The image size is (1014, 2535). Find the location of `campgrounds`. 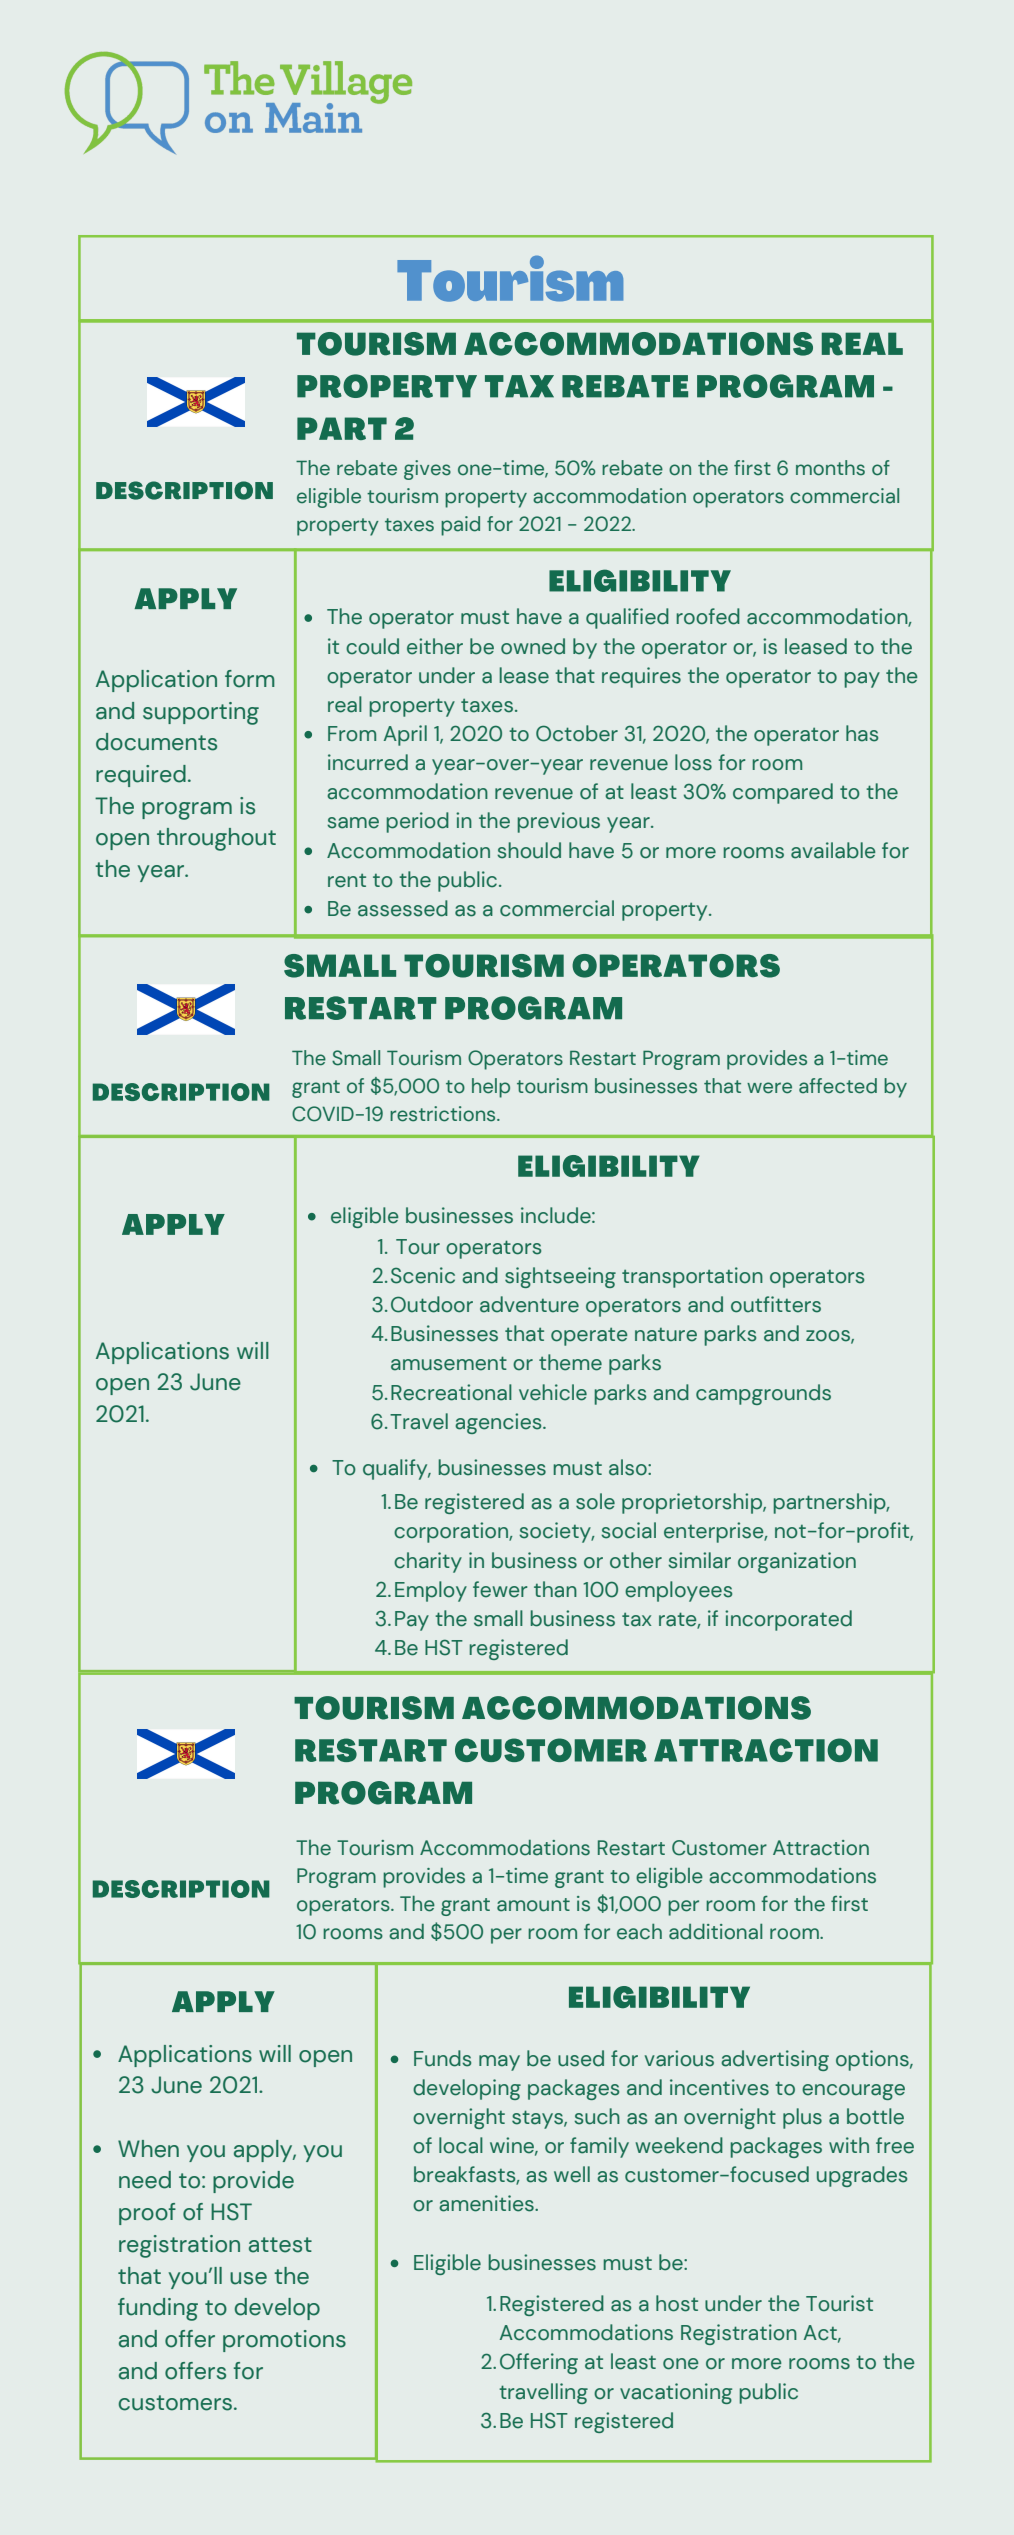

campgrounds is located at coordinates (763, 1394).
